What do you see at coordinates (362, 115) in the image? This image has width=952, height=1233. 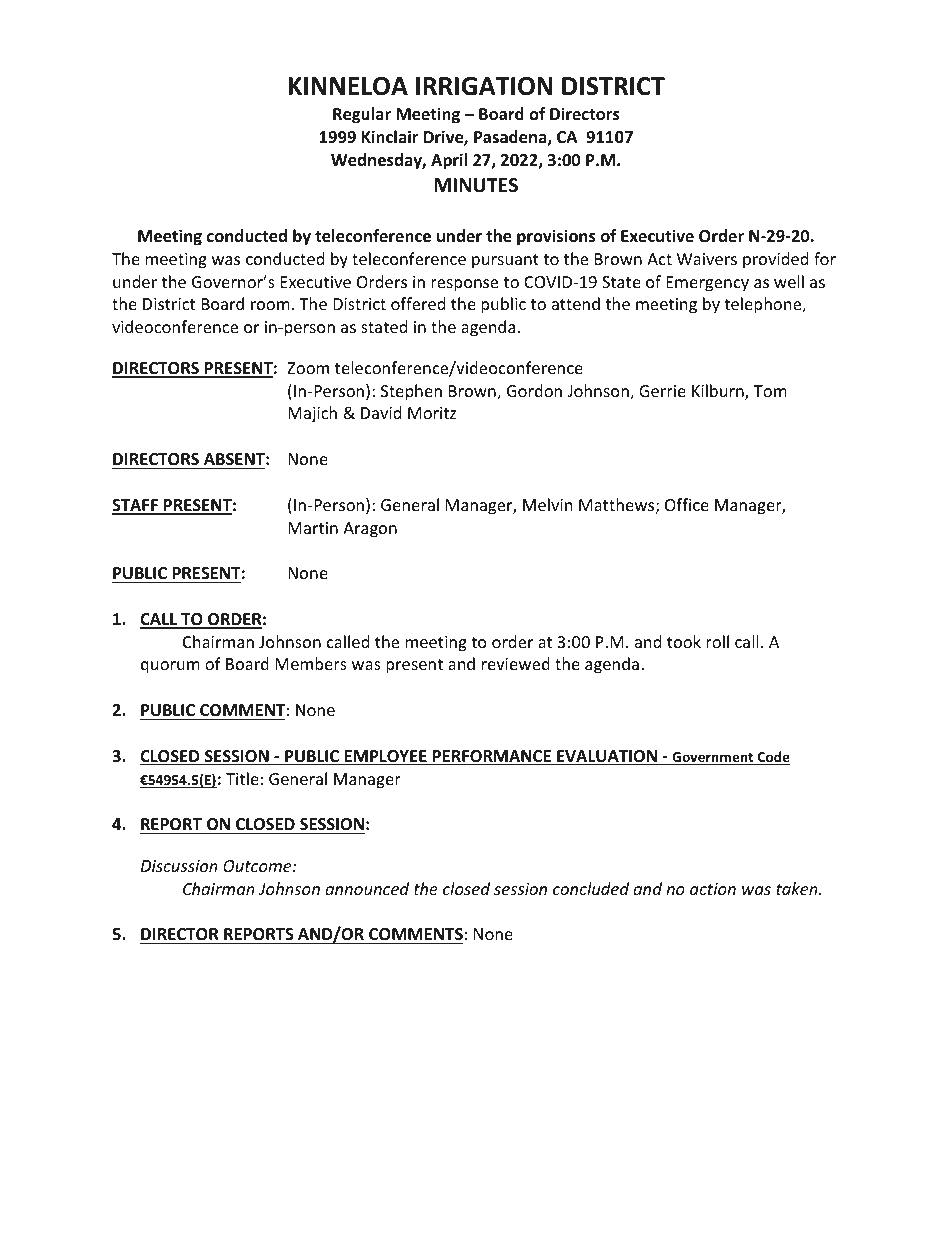 I see `Regular` at bounding box center [362, 115].
